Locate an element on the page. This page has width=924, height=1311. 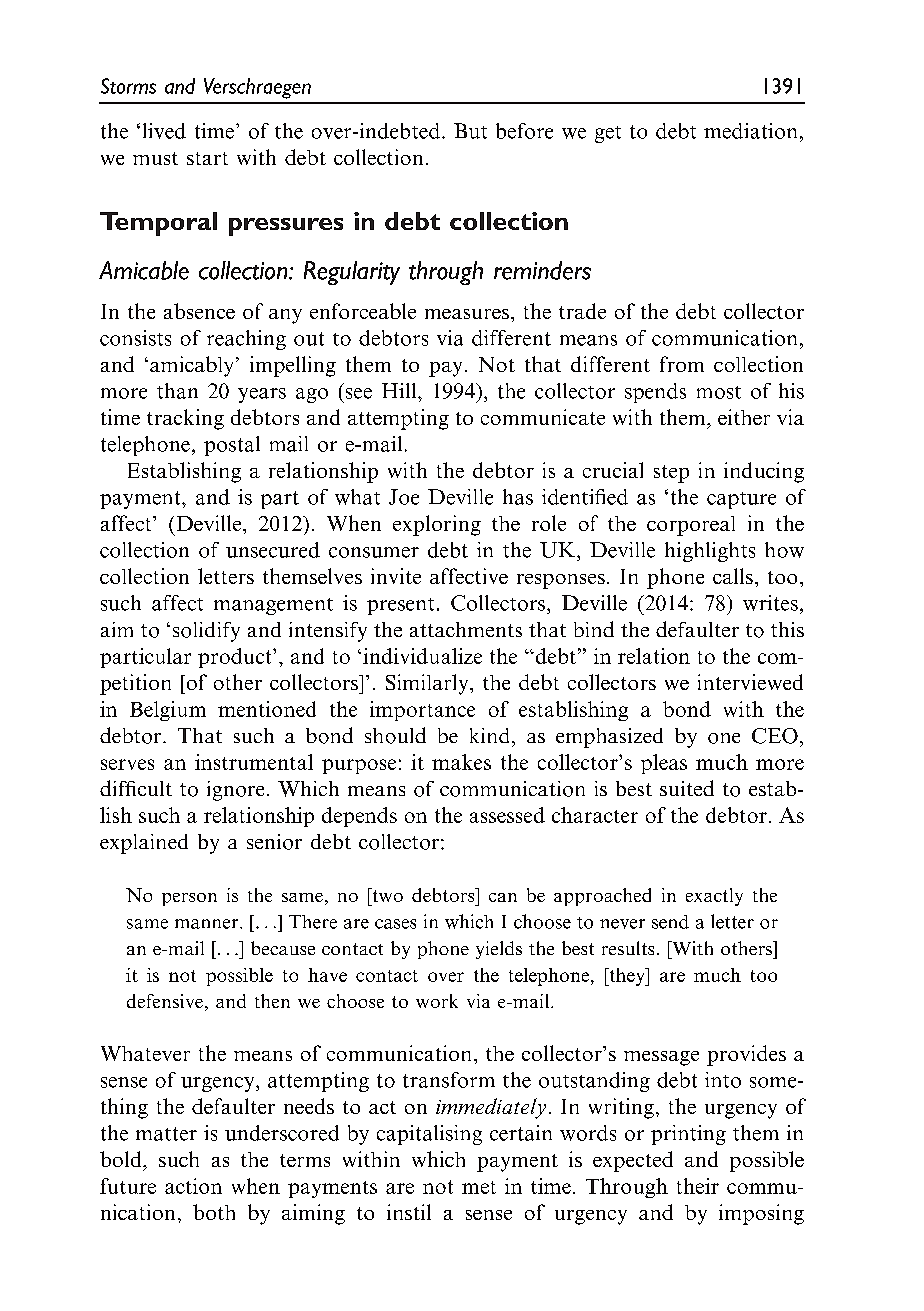
their is located at coordinates (698, 1186).
